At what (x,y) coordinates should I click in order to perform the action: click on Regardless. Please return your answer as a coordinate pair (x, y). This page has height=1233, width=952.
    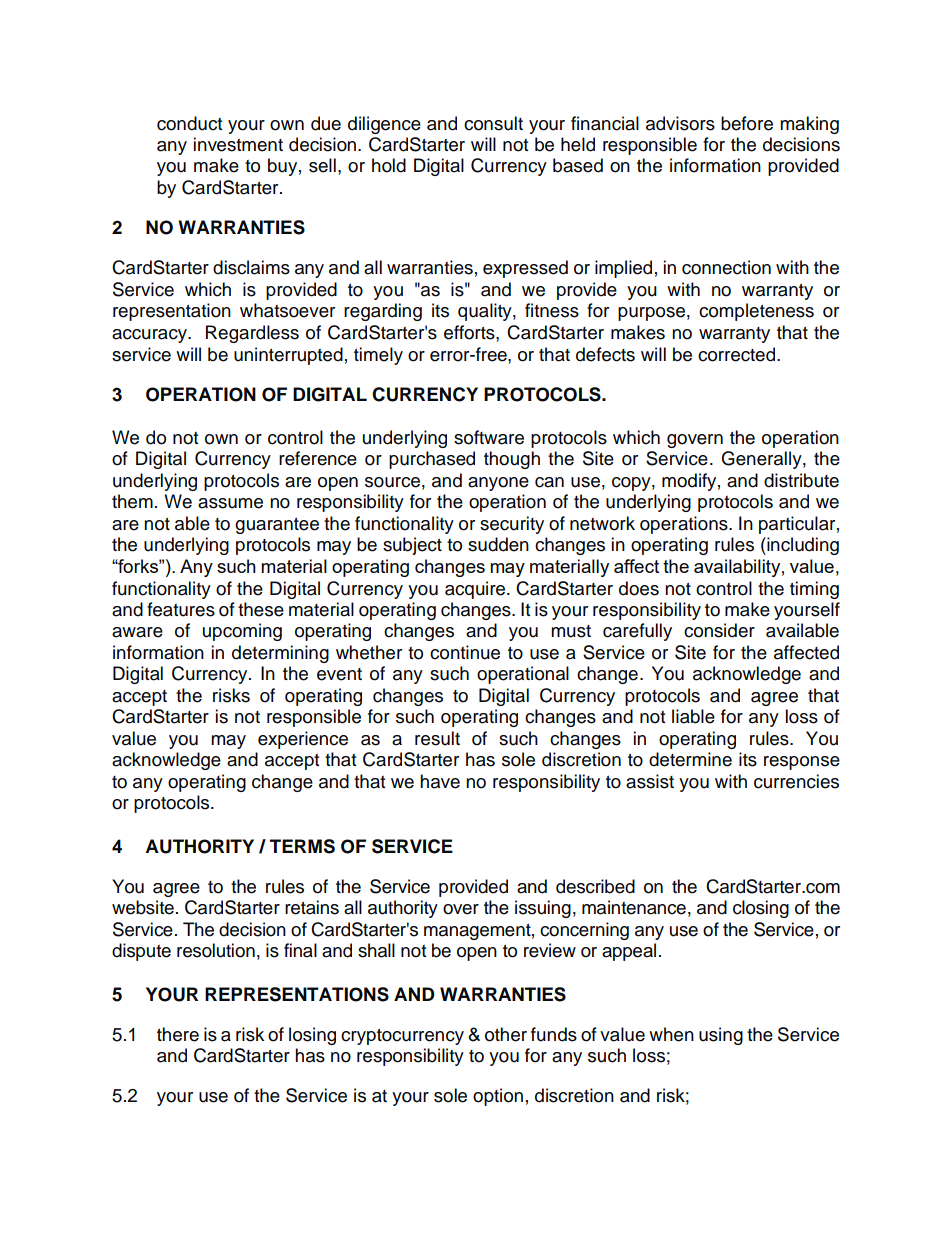
    Looking at the image, I should click on (252, 334).
